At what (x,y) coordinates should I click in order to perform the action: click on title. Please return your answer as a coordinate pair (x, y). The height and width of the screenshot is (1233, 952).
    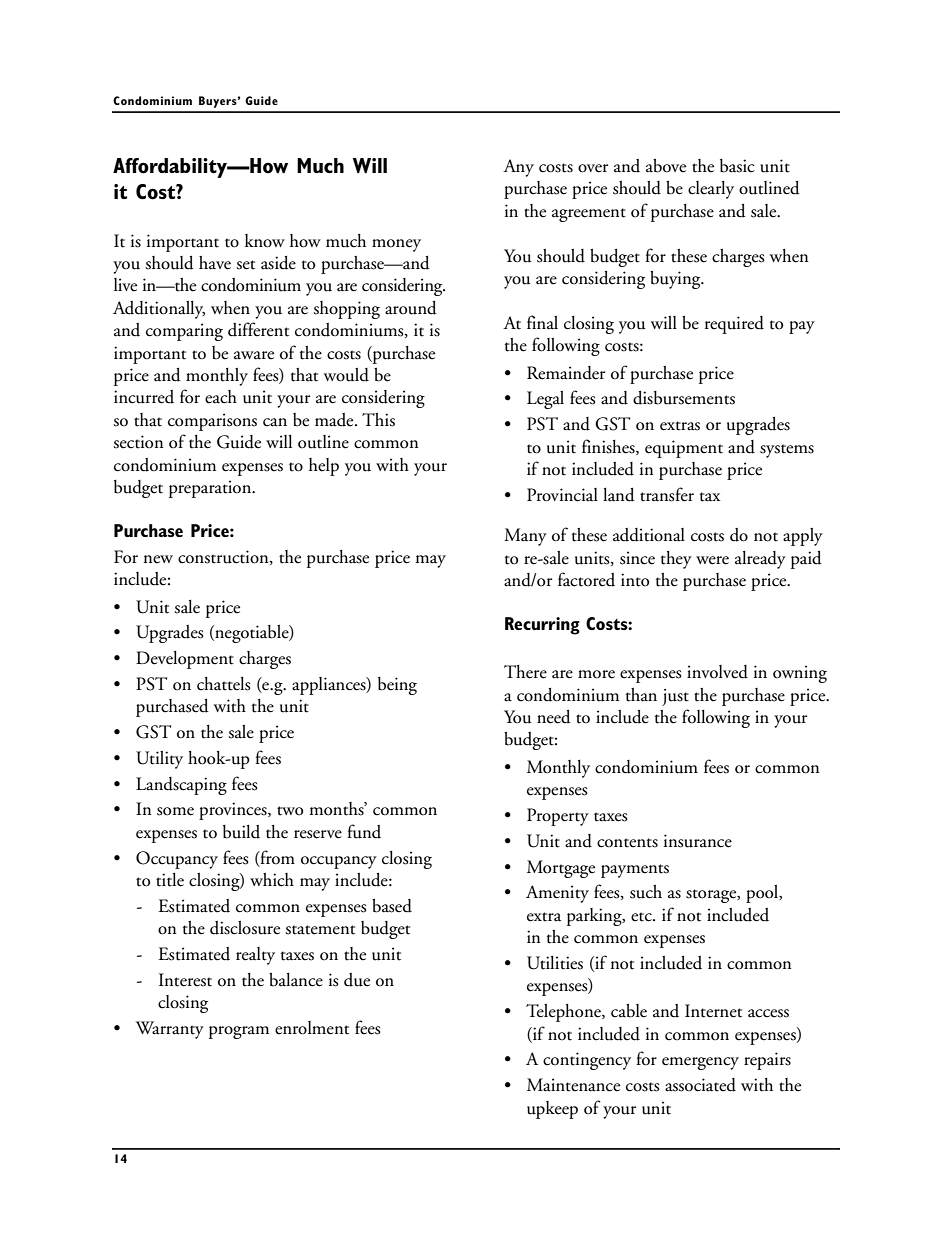
    Looking at the image, I should click on (170, 880).
